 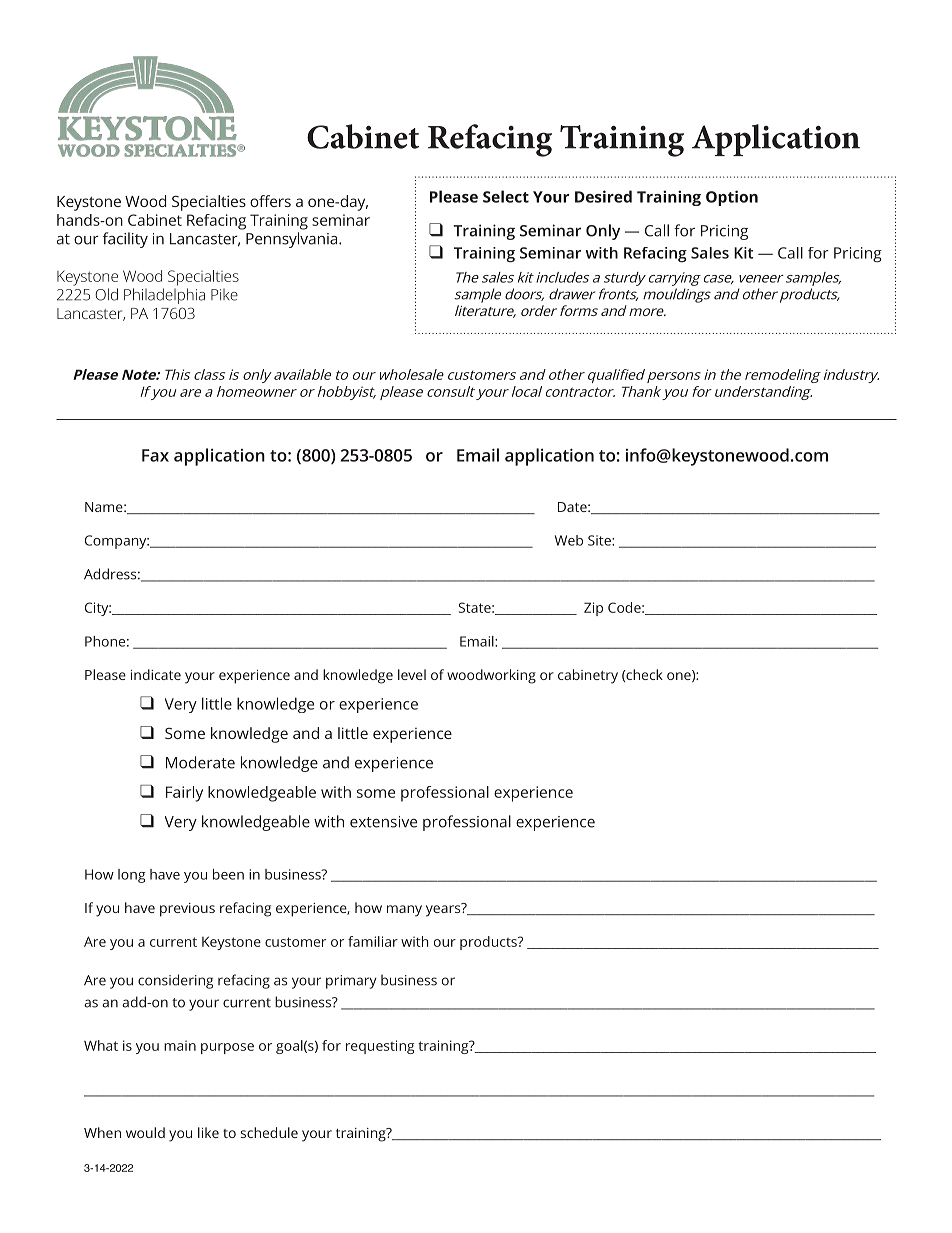 I want to click on requesting, so click(x=380, y=1047).
